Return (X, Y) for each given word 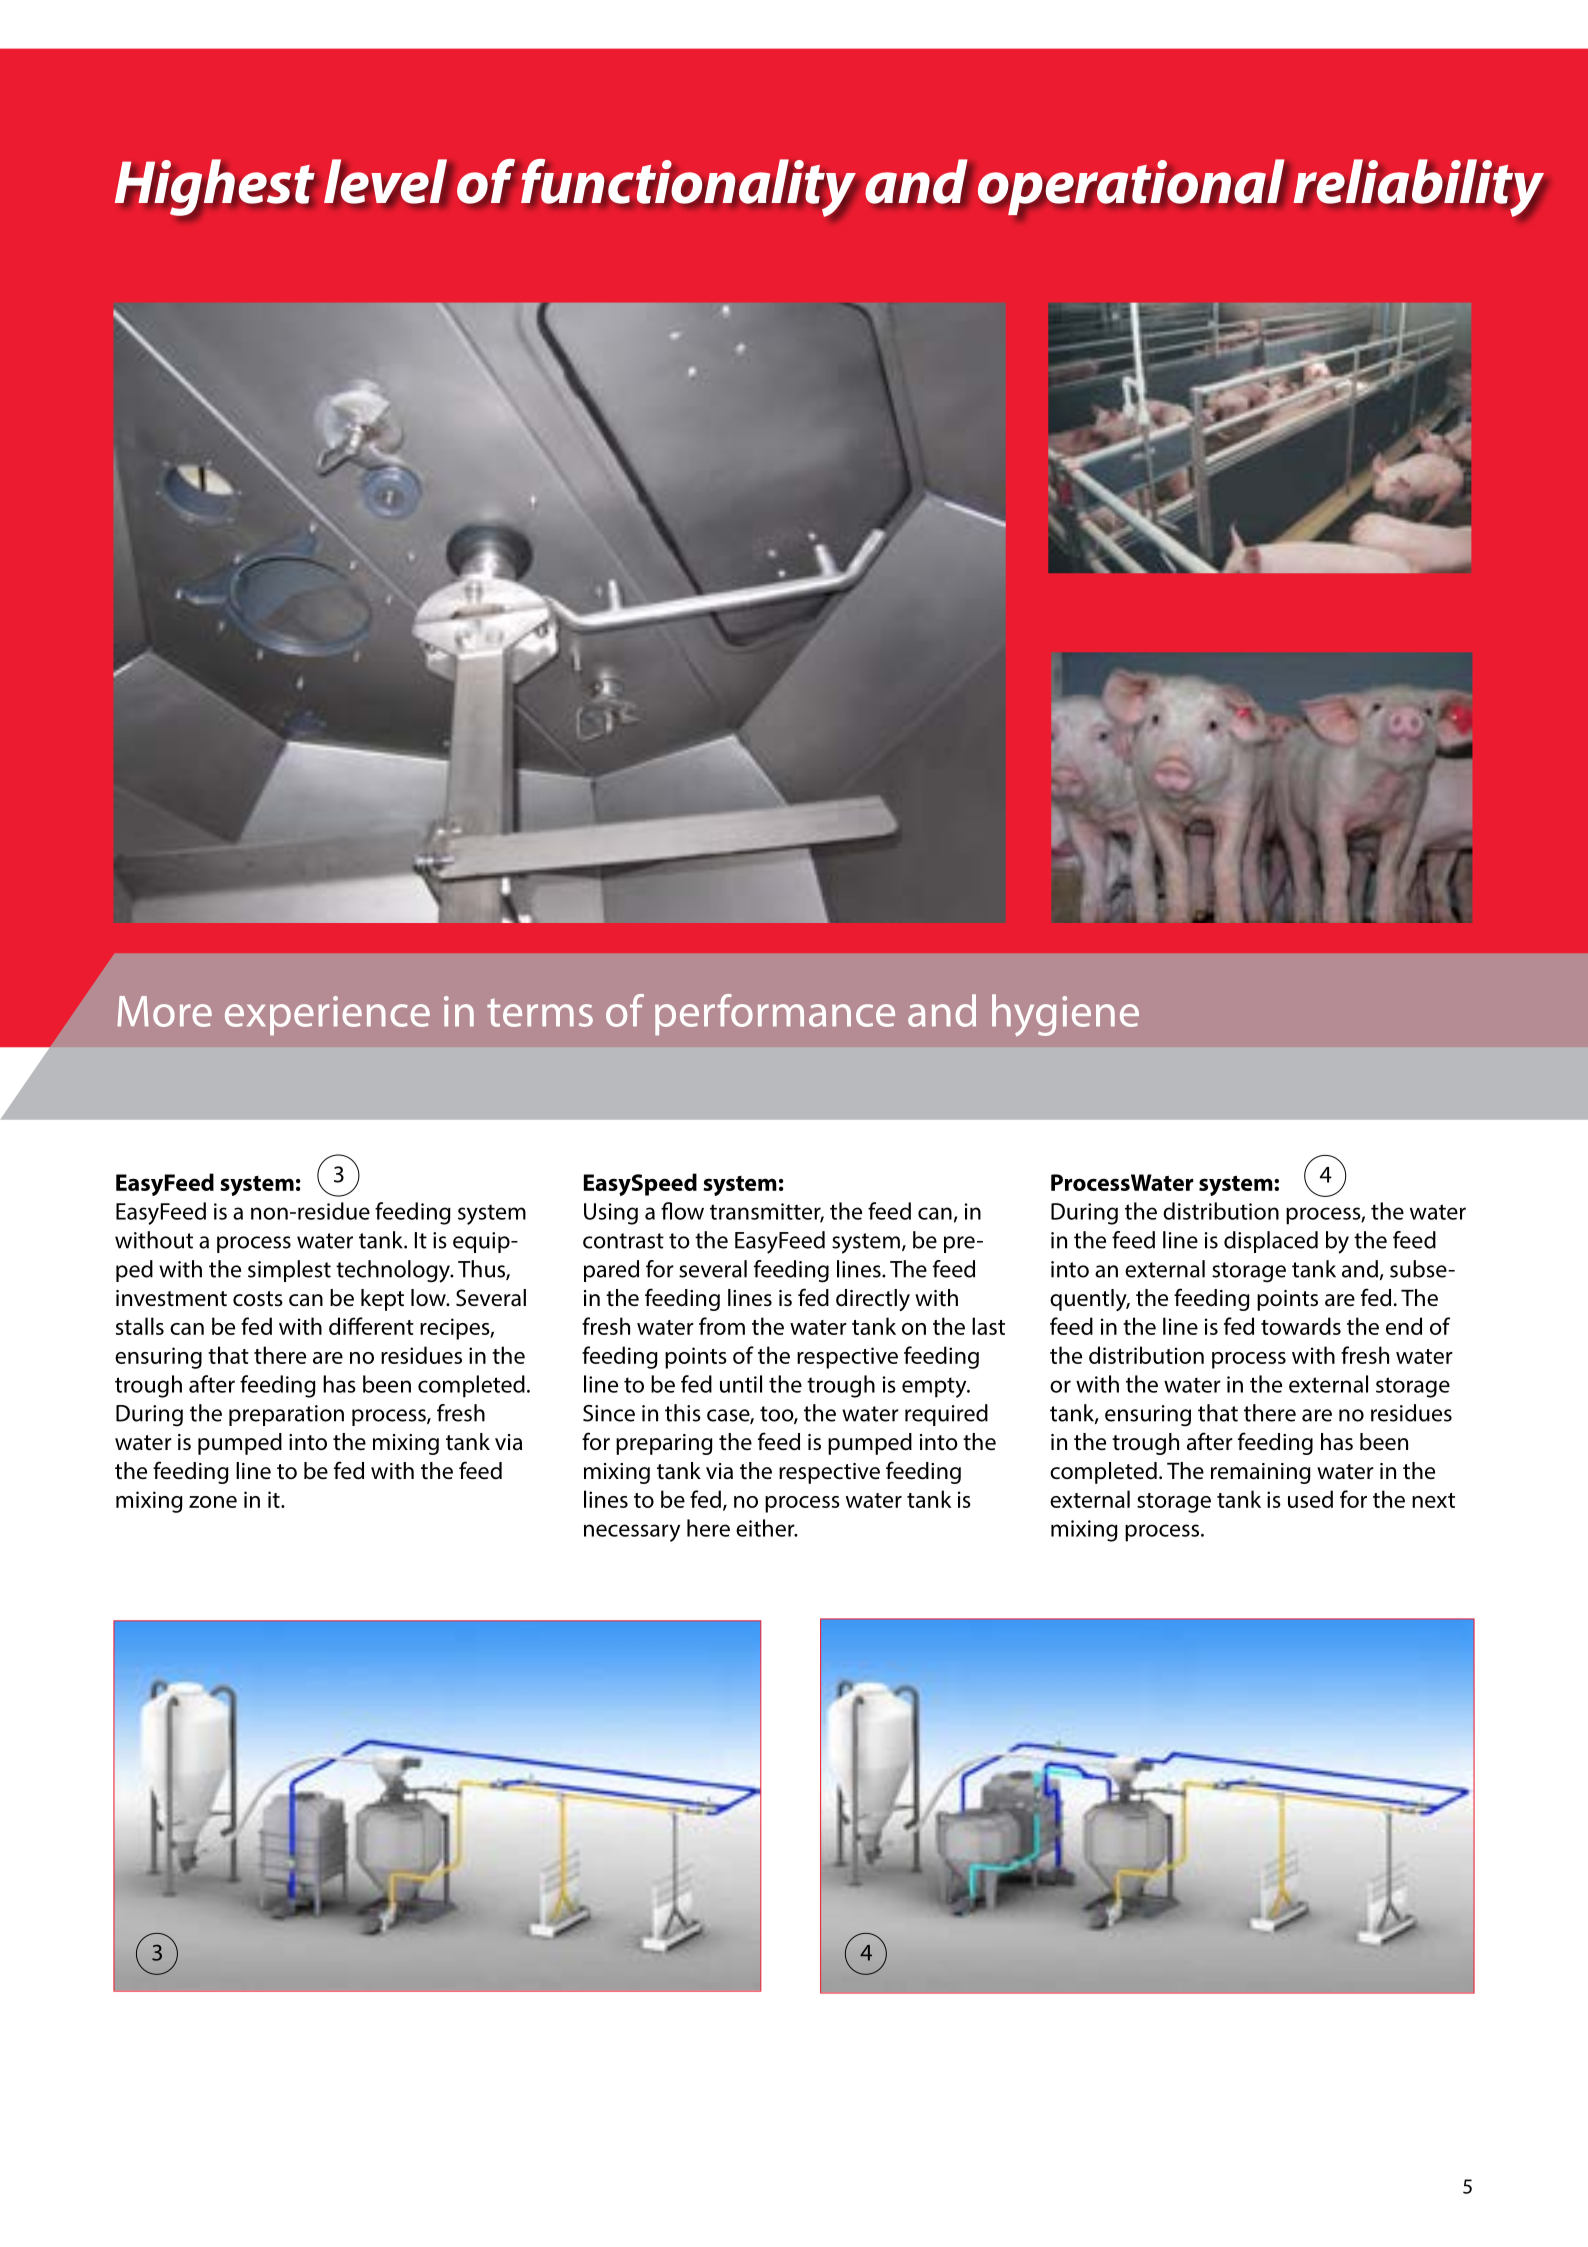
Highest (215, 187)
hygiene (1065, 1015)
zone (213, 1502)
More (164, 1011)
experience (327, 1015)
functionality (688, 188)
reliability (1418, 188)
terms (540, 1013)
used (1310, 1499)
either (766, 1528)
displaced (1271, 1242)
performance (775, 1014)
